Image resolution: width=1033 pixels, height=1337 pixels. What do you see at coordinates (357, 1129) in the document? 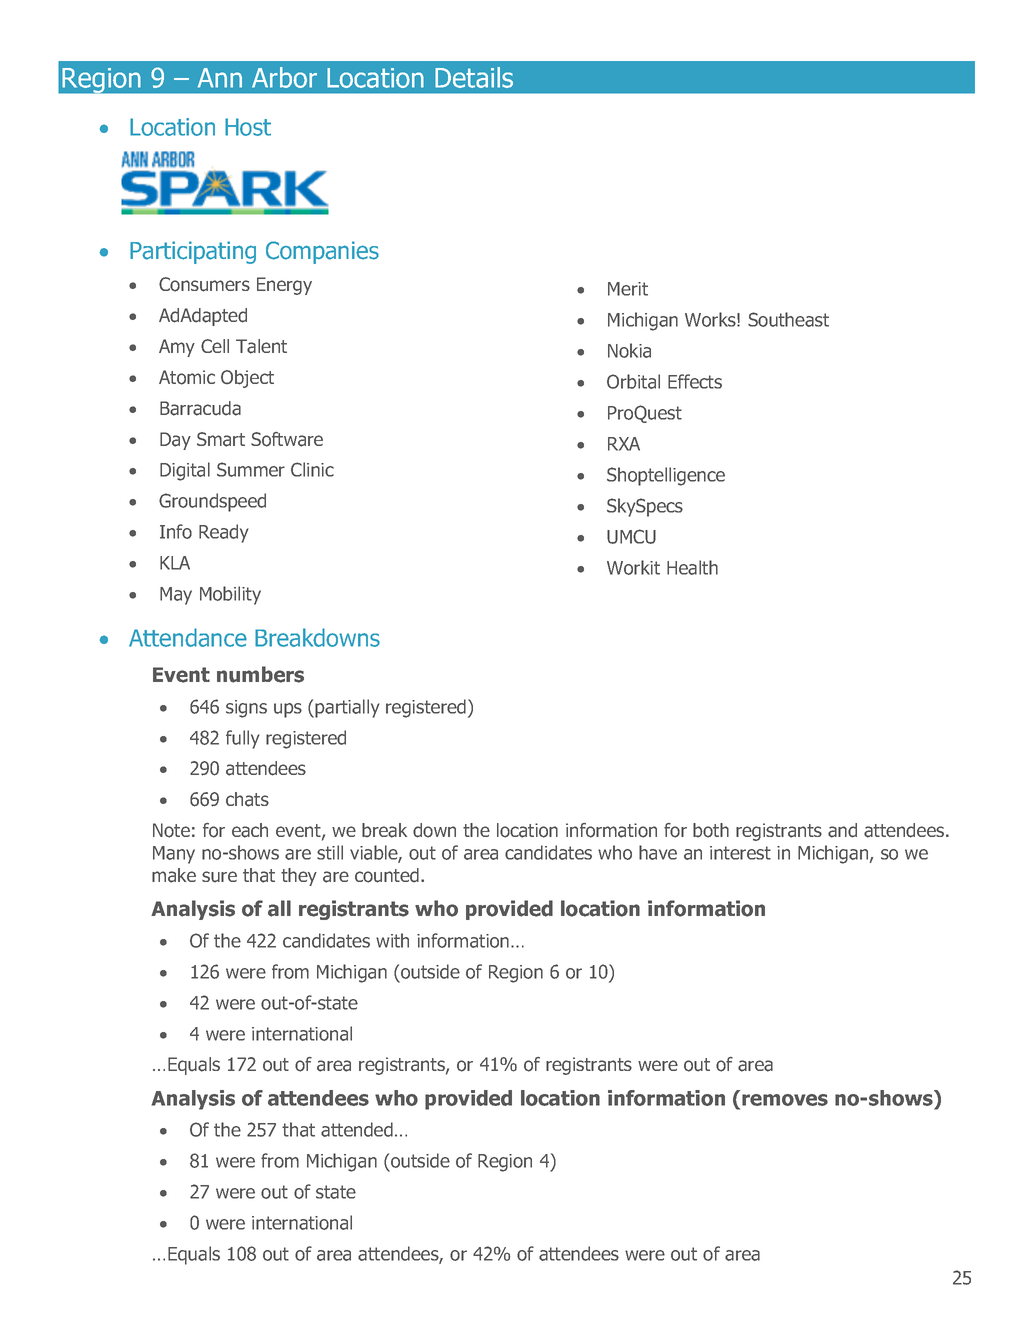
I see `attended` at bounding box center [357, 1129].
